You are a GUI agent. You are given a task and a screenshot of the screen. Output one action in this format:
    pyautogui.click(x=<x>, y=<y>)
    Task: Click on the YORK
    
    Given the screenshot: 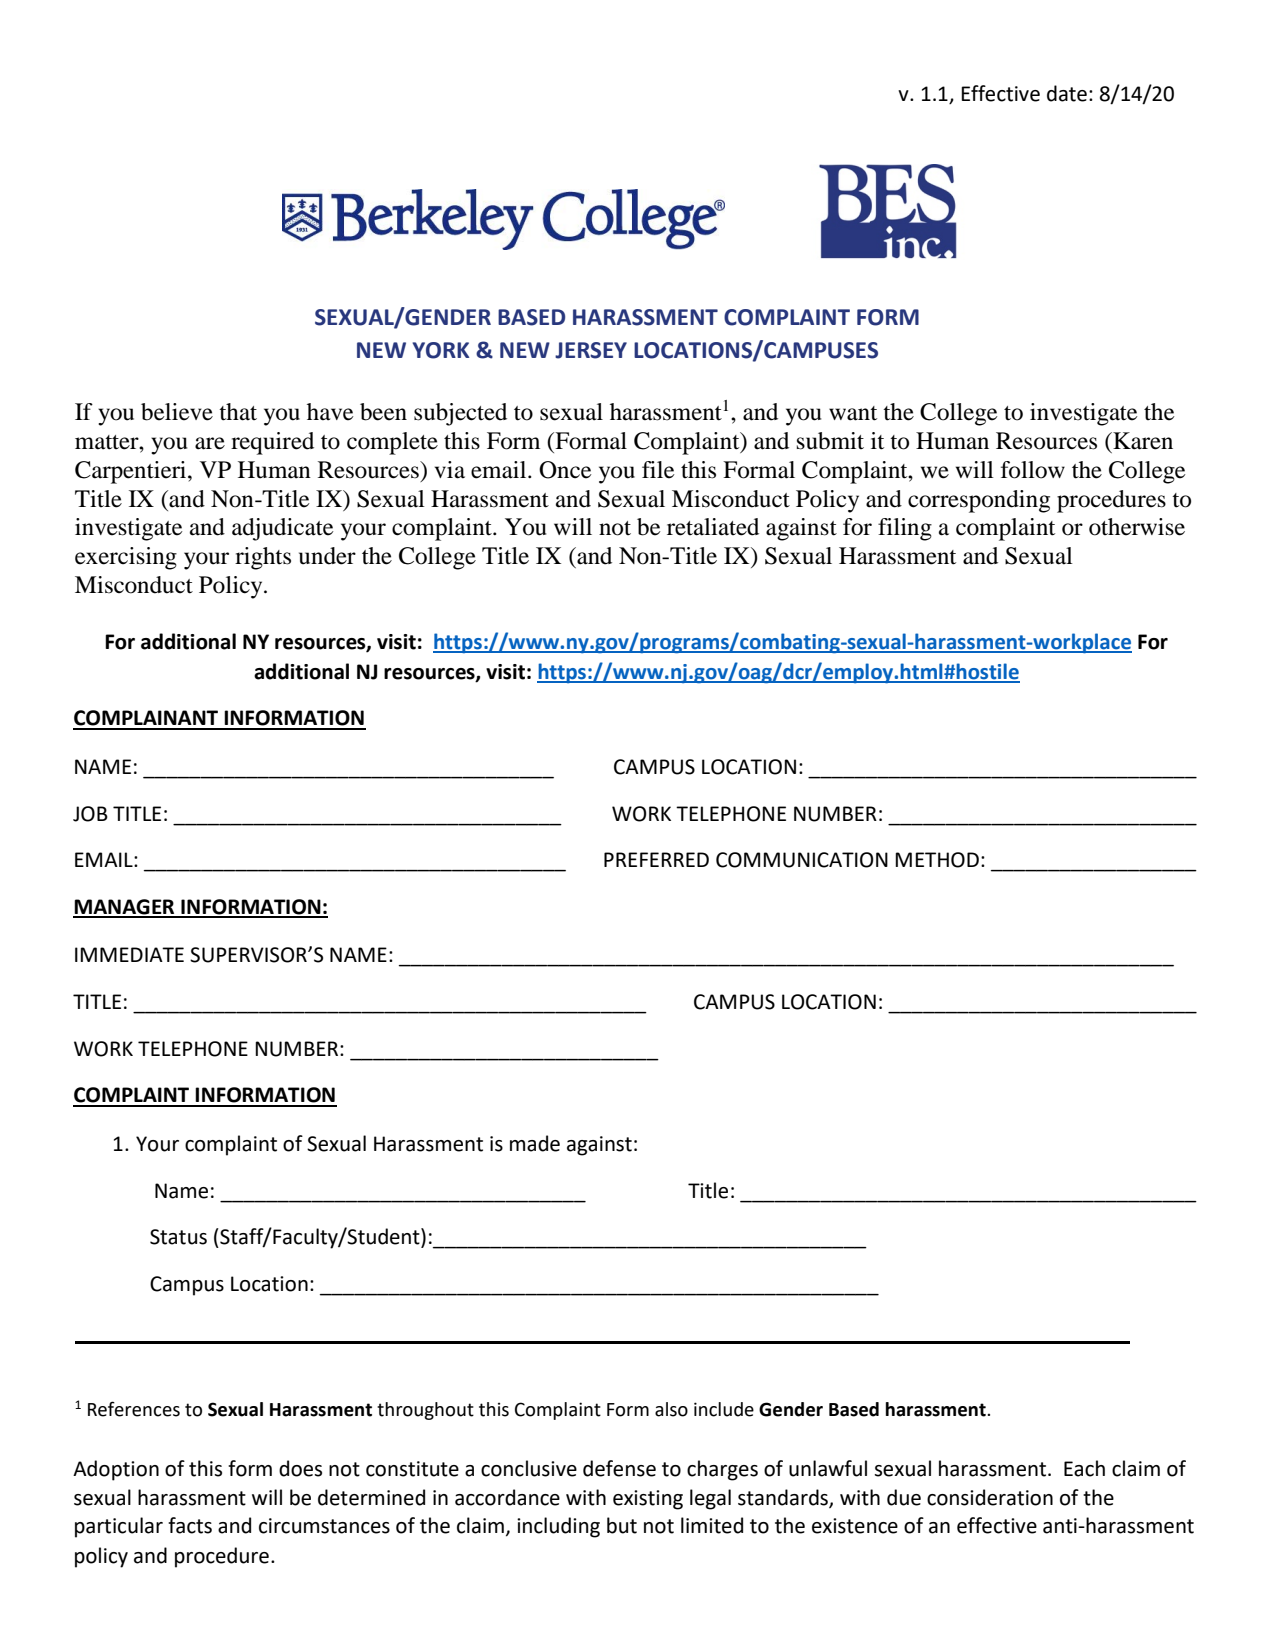 What is the action you would take?
    pyautogui.click(x=440, y=350)
